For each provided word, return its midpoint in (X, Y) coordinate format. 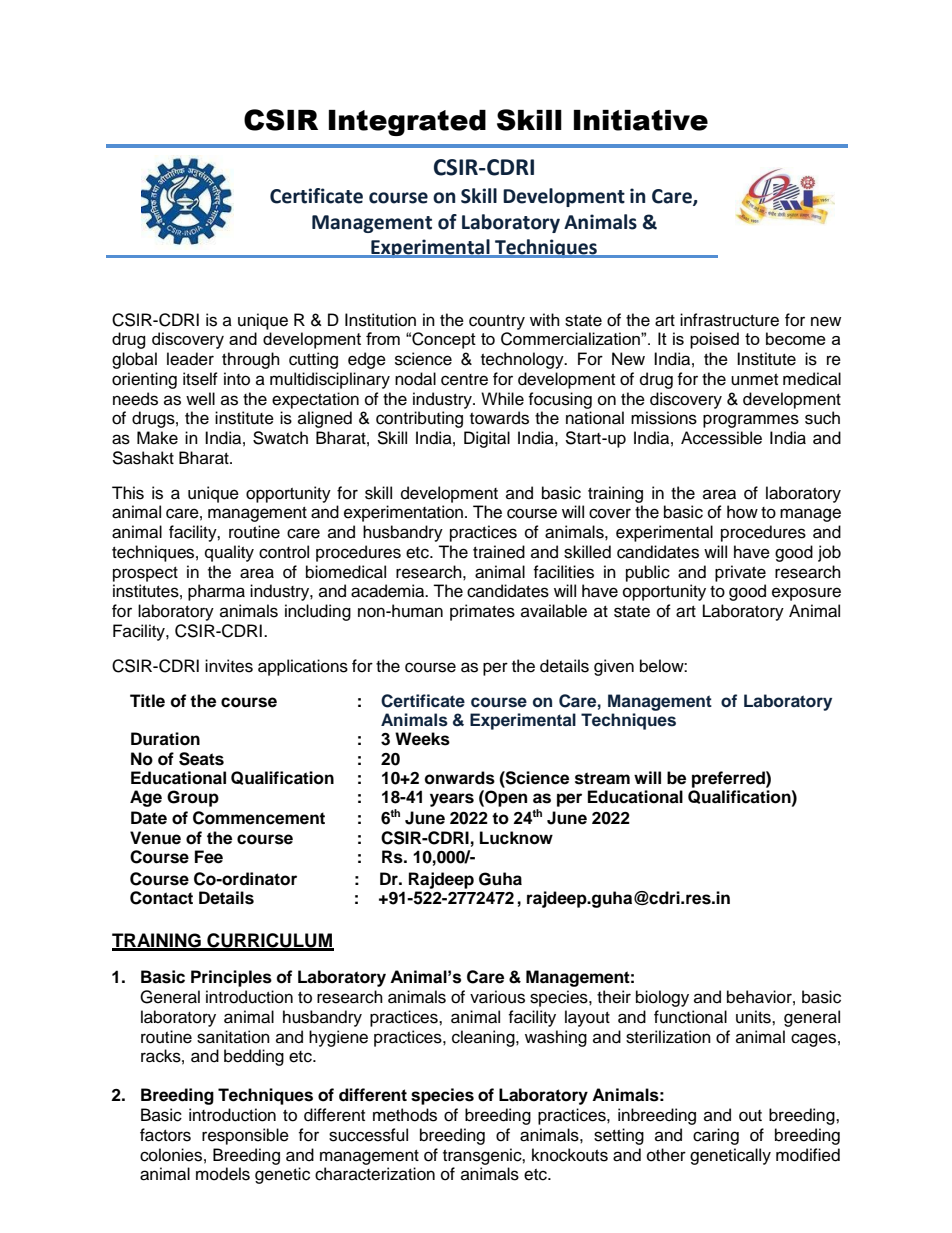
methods (405, 1115)
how (742, 512)
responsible (245, 1136)
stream (602, 778)
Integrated (407, 123)
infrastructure (729, 320)
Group (193, 798)
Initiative (641, 120)
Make (157, 438)
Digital (487, 439)
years (452, 800)
